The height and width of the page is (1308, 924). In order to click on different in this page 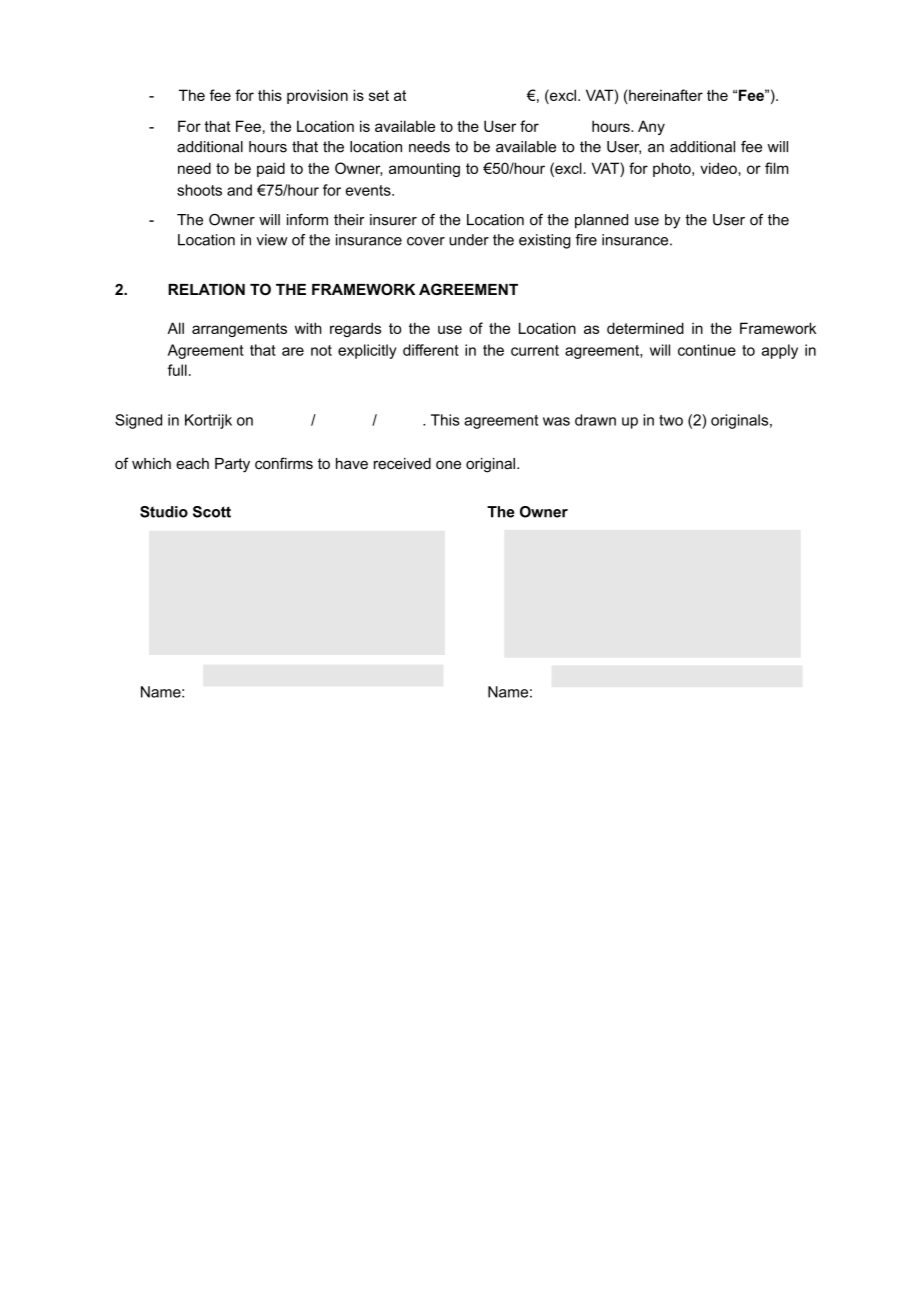, I will do `click(431, 350)`.
